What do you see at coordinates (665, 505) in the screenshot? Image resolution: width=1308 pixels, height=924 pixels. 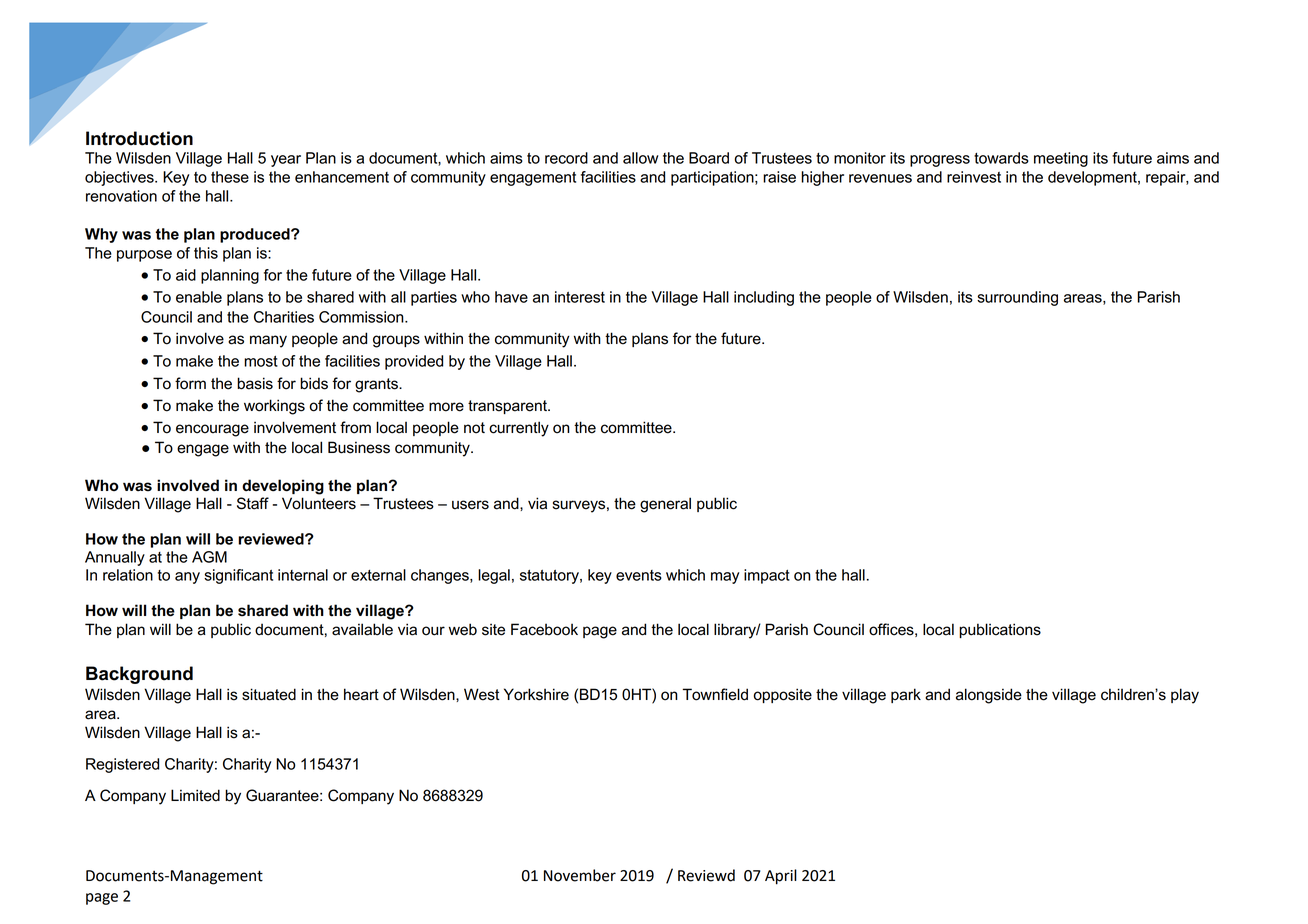 I see `general` at bounding box center [665, 505].
